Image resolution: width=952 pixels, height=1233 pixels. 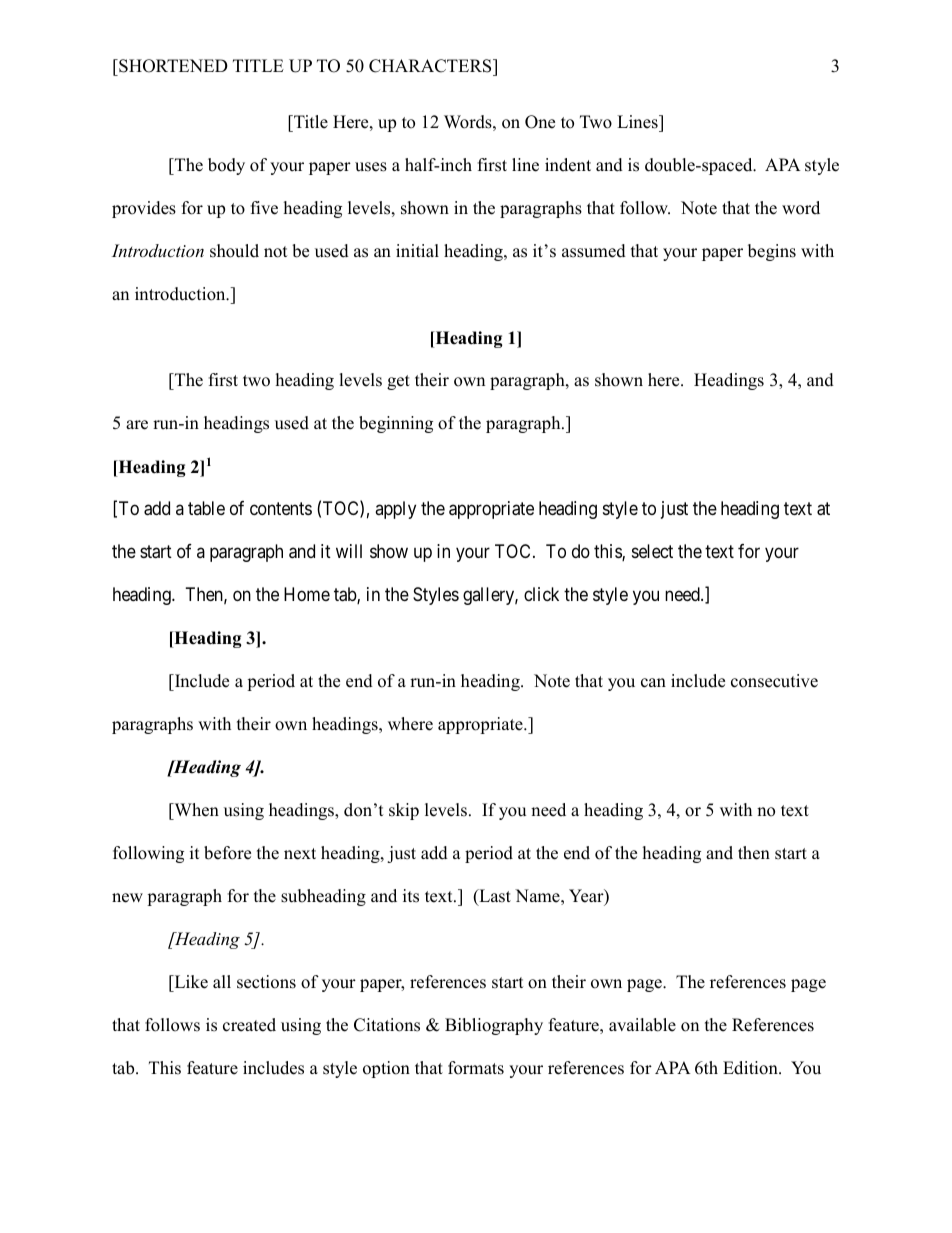 What do you see at coordinates (431, 67) in the screenshot?
I see `CHARACTERS` at bounding box center [431, 67].
